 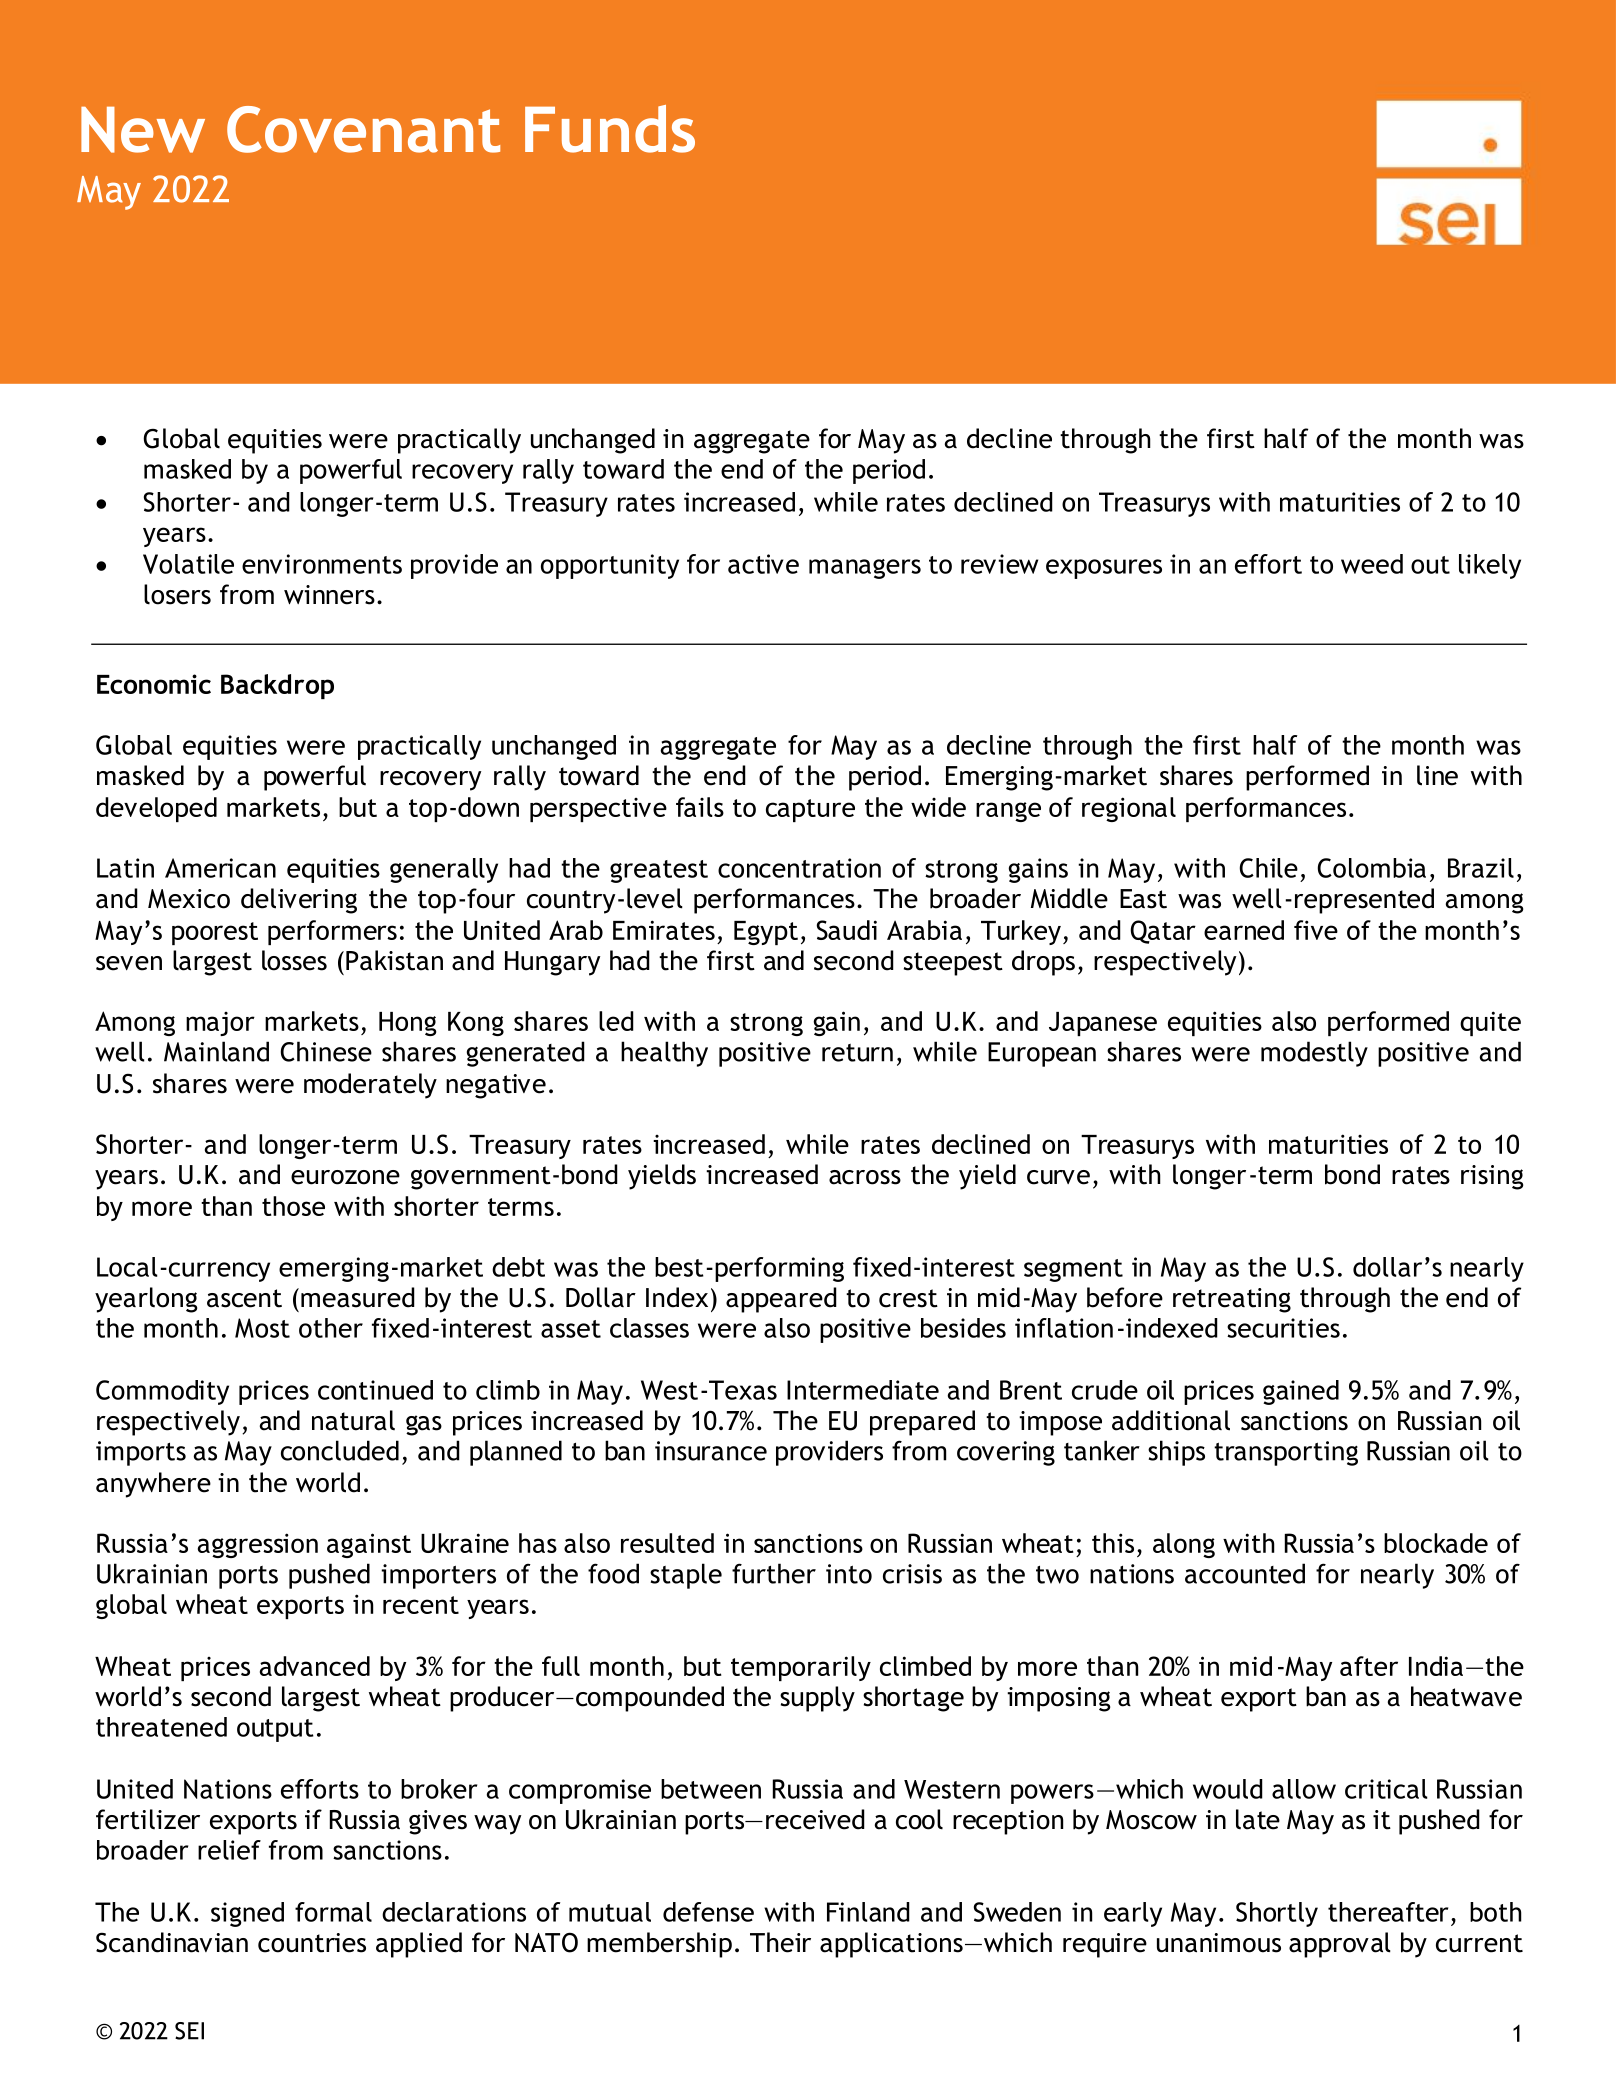 What do you see at coordinates (780, 1942) in the screenshot?
I see `Their` at bounding box center [780, 1942].
